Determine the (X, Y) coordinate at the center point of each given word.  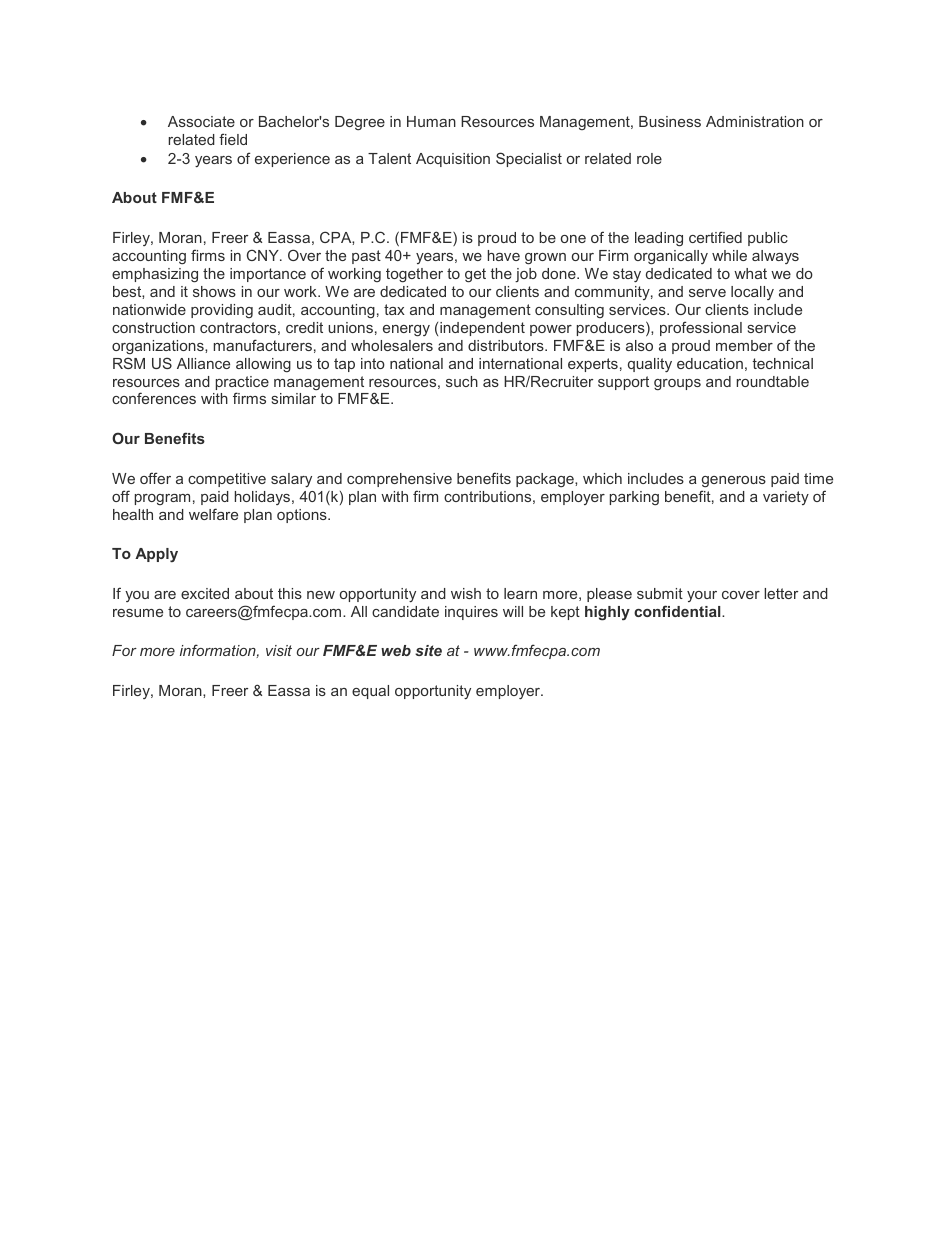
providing (222, 311)
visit (279, 650)
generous (734, 482)
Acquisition (453, 160)
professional (701, 328)
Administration (755, 121)
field (233, 139)
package (546, 480)
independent (482, 329)
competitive (227, 480)
